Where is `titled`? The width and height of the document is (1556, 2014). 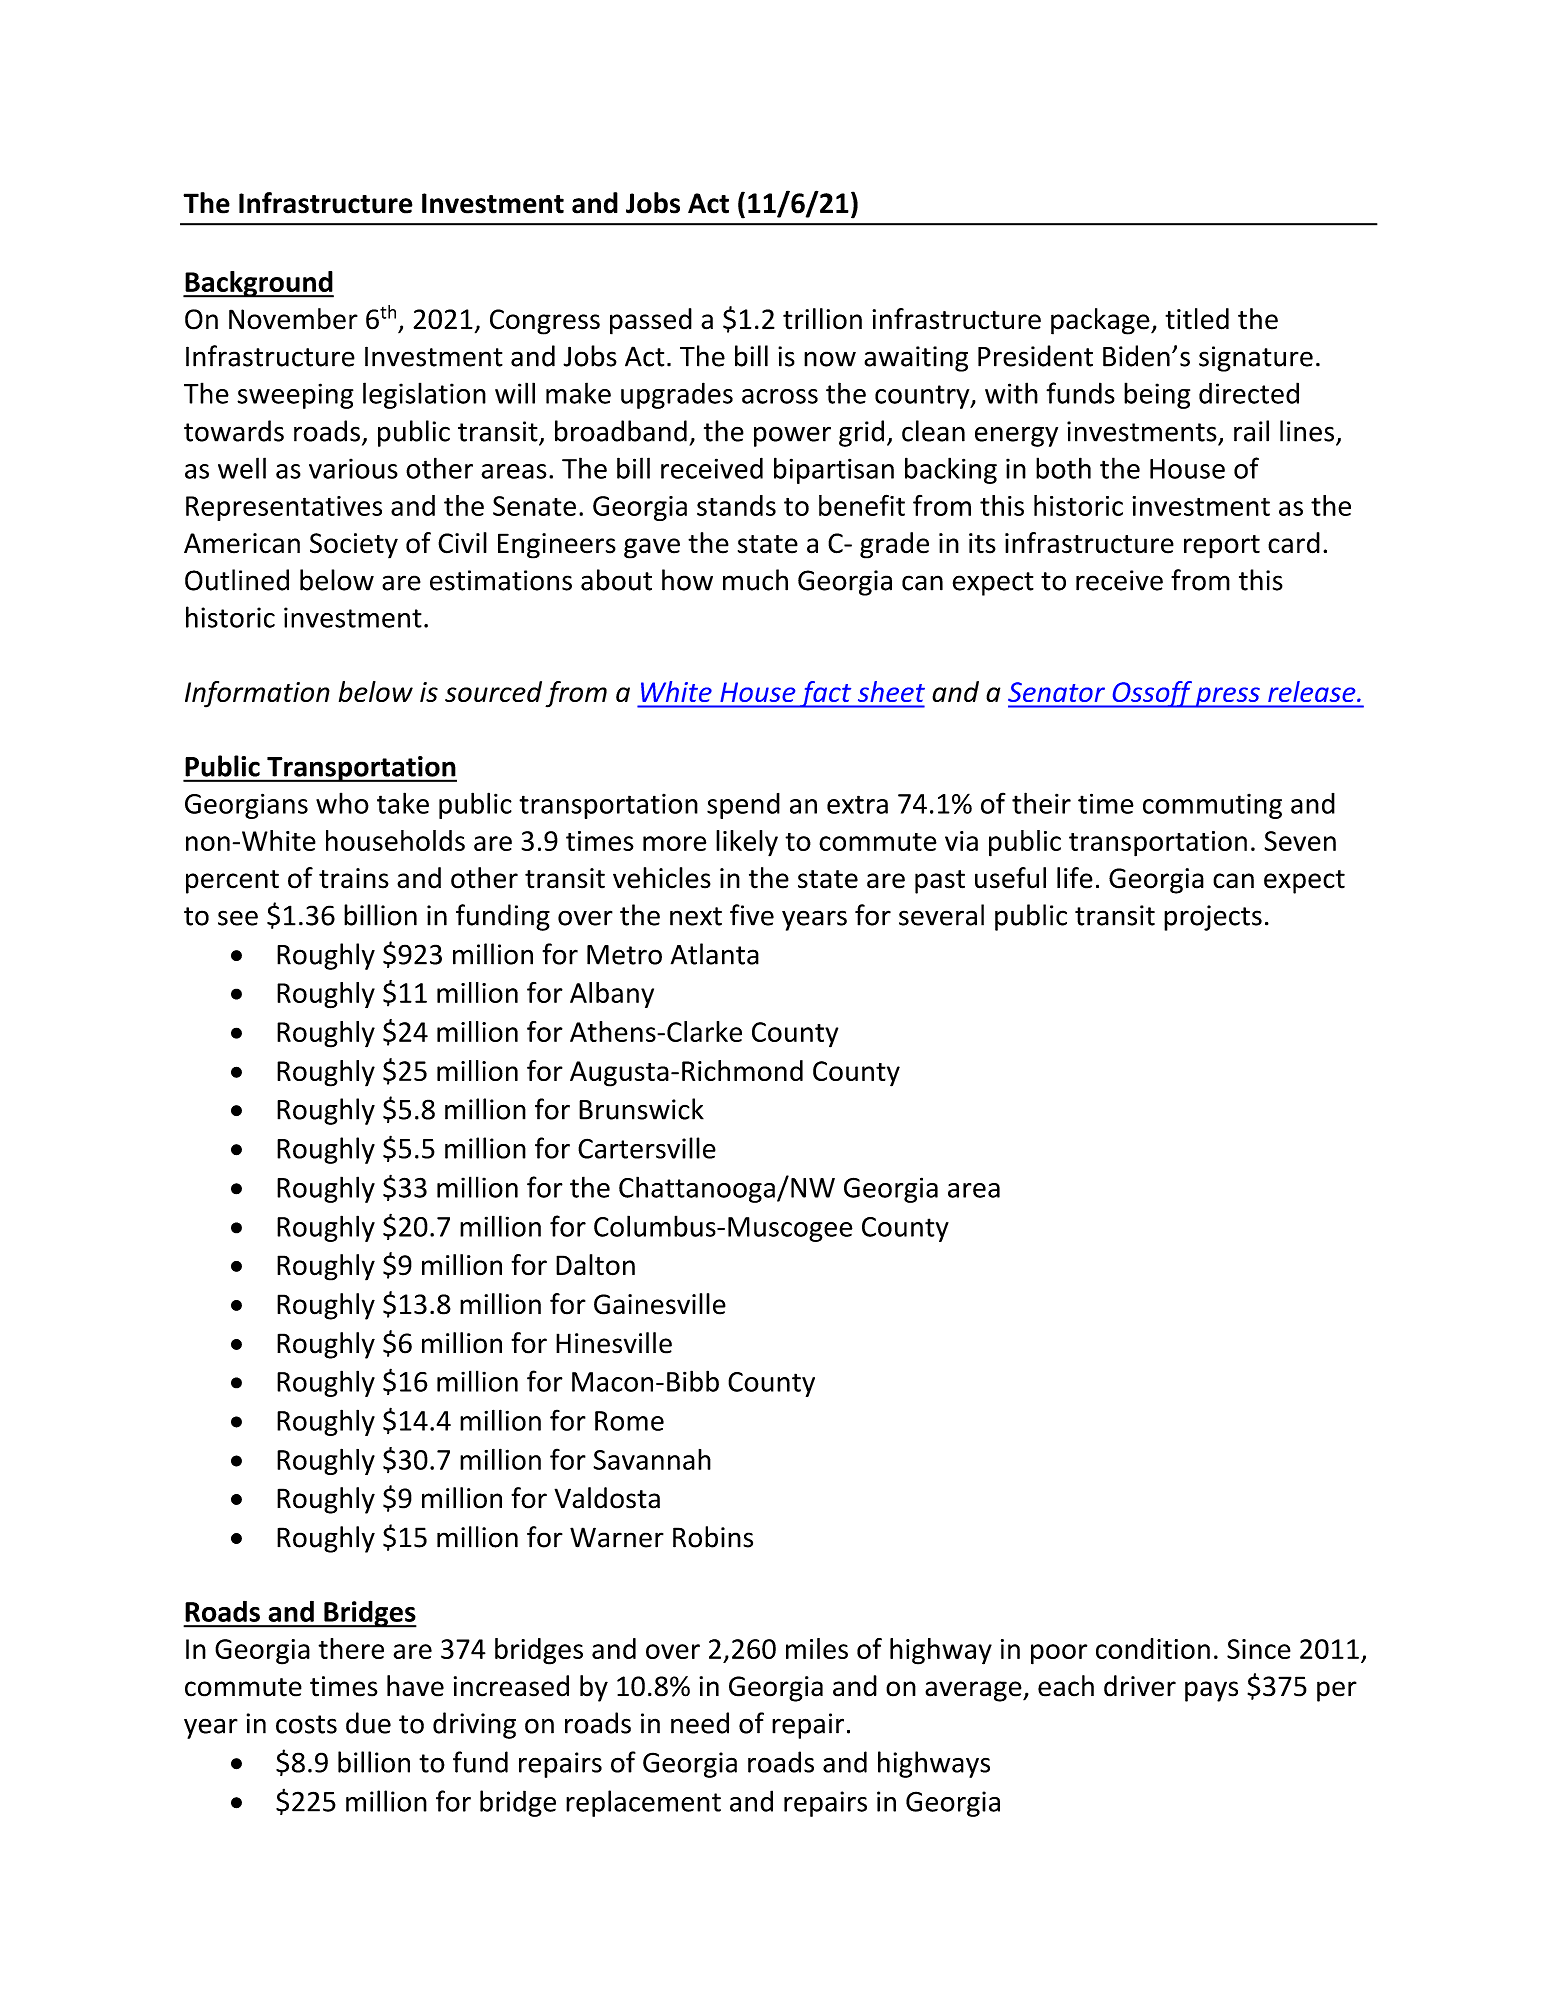
titled is located at coordinates (1197, 319).
